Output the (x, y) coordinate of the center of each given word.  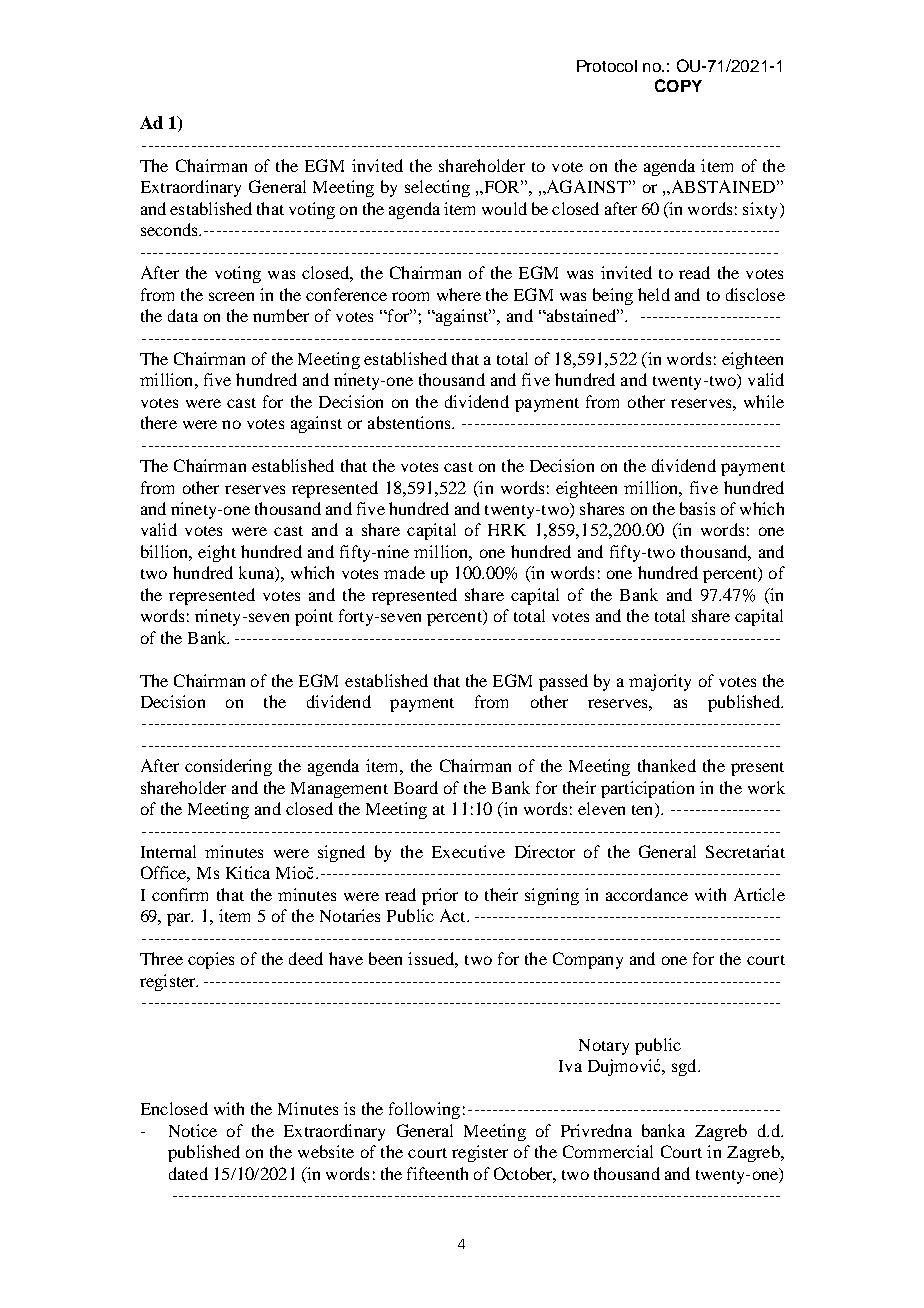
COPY (678, 85)
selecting (437, 188)
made (404, 572)
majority (660, 682)
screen (231, 296)
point (314, 617)
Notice (193, 1130)
